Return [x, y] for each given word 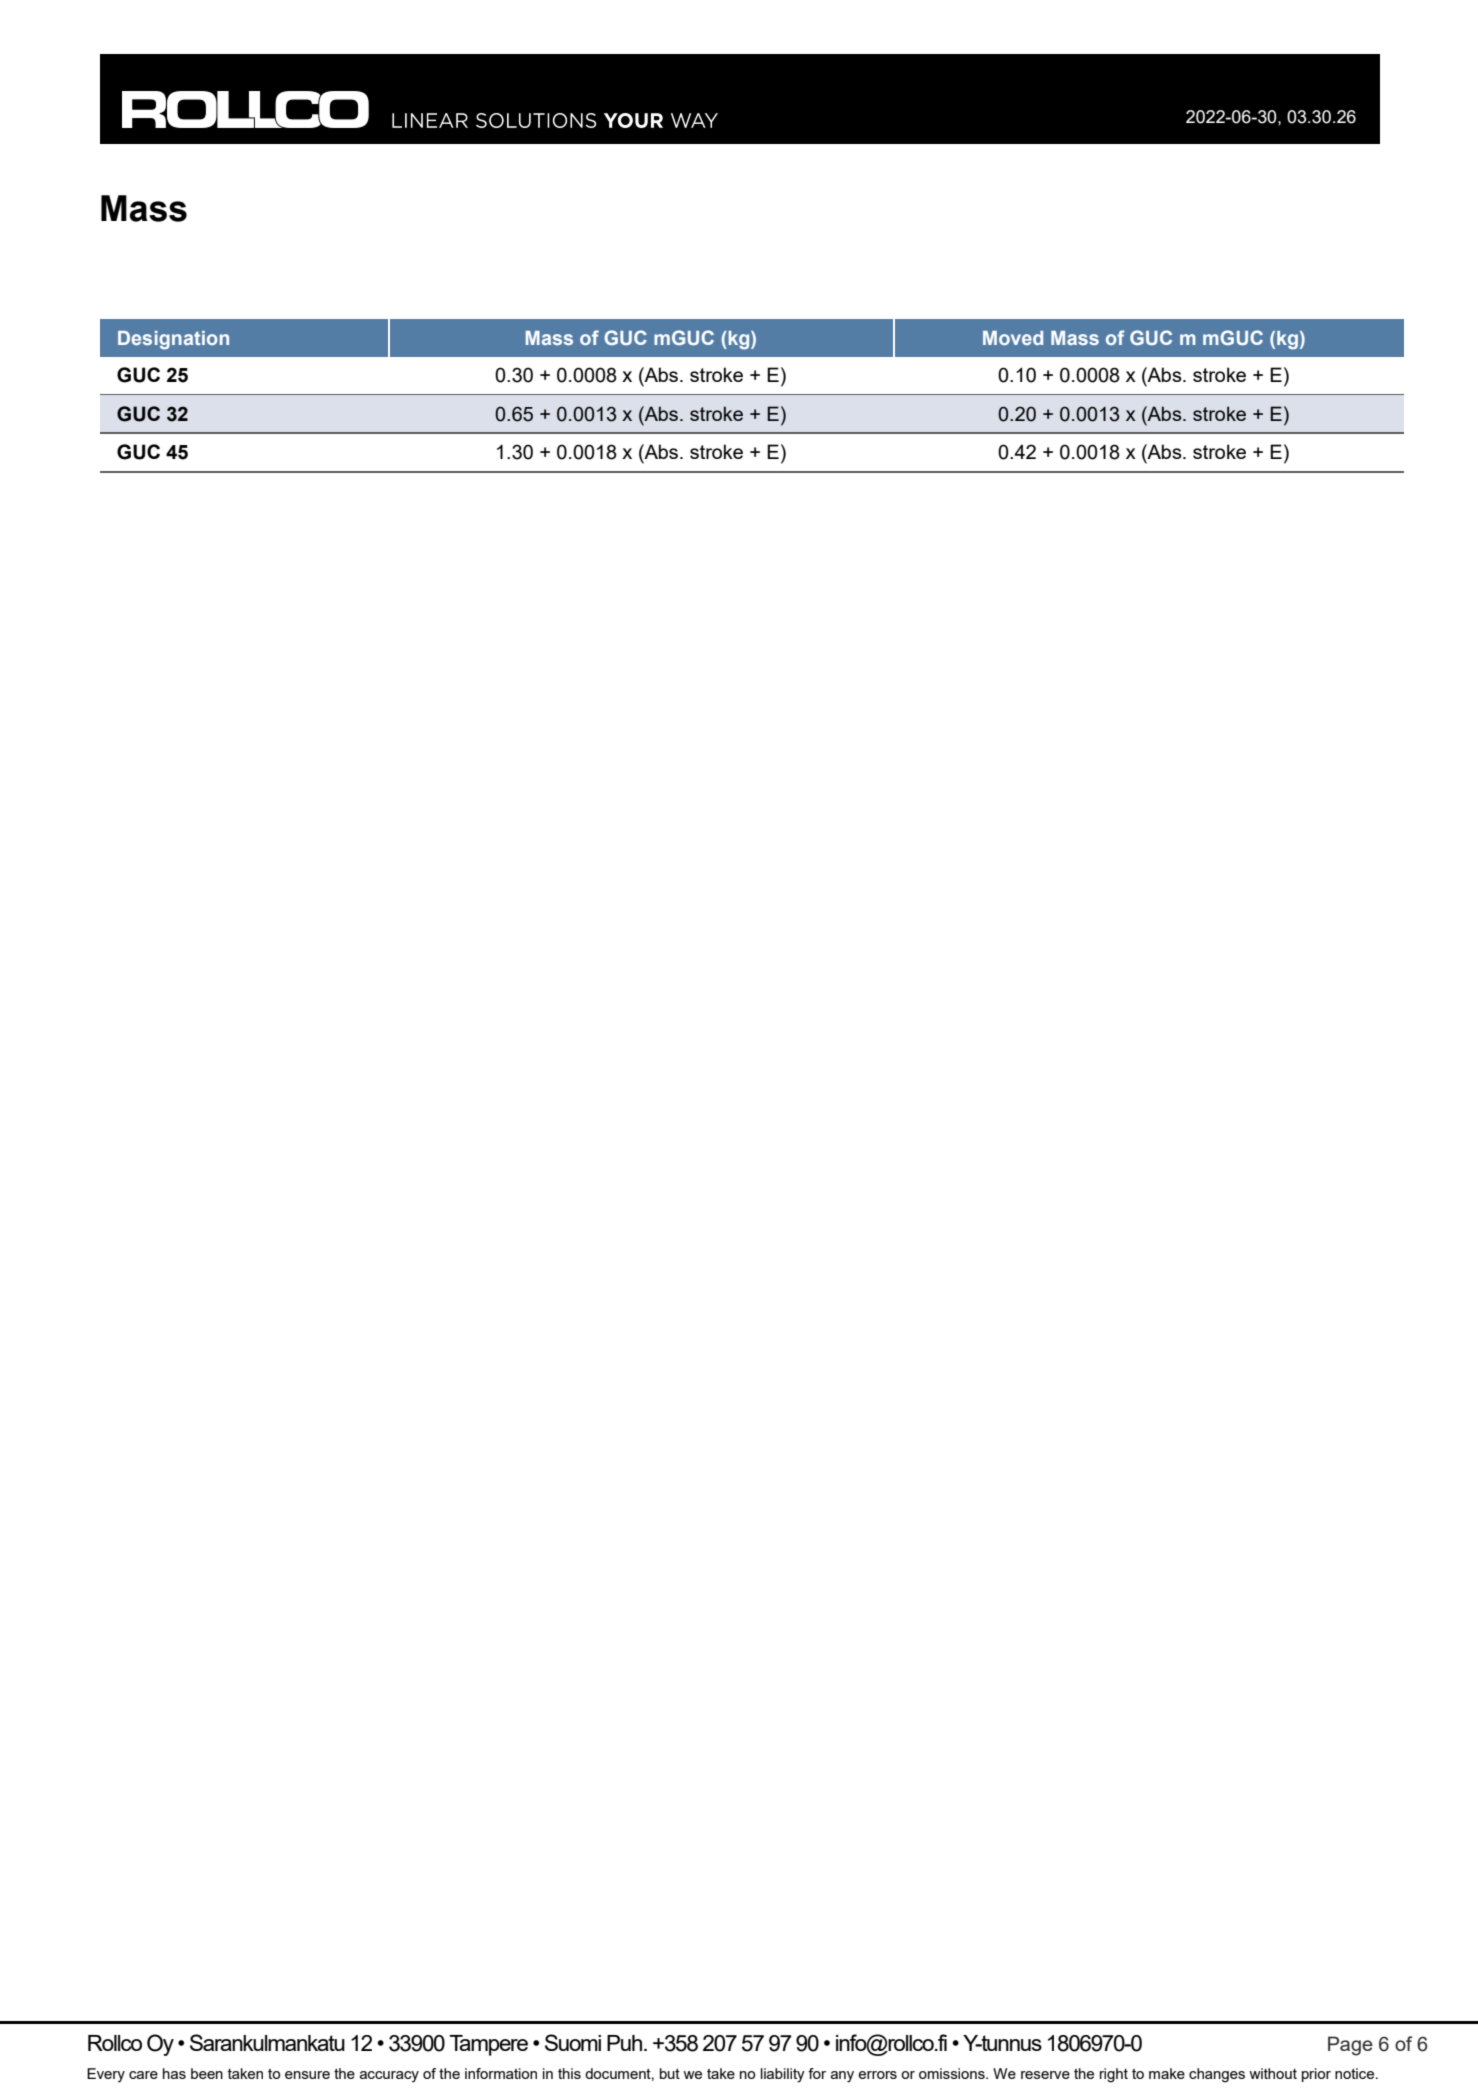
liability [783, 2075]
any [842, 2077]
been [207, 2073]
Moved [1013, 338]
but [670, 2073]
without [1273, 2073]
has [174, 2073]
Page [1350, 2046]
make [1167, 2073]
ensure [307, 2075]
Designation [173, 340]
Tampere [488, 2045]
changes [1217, 2075]
